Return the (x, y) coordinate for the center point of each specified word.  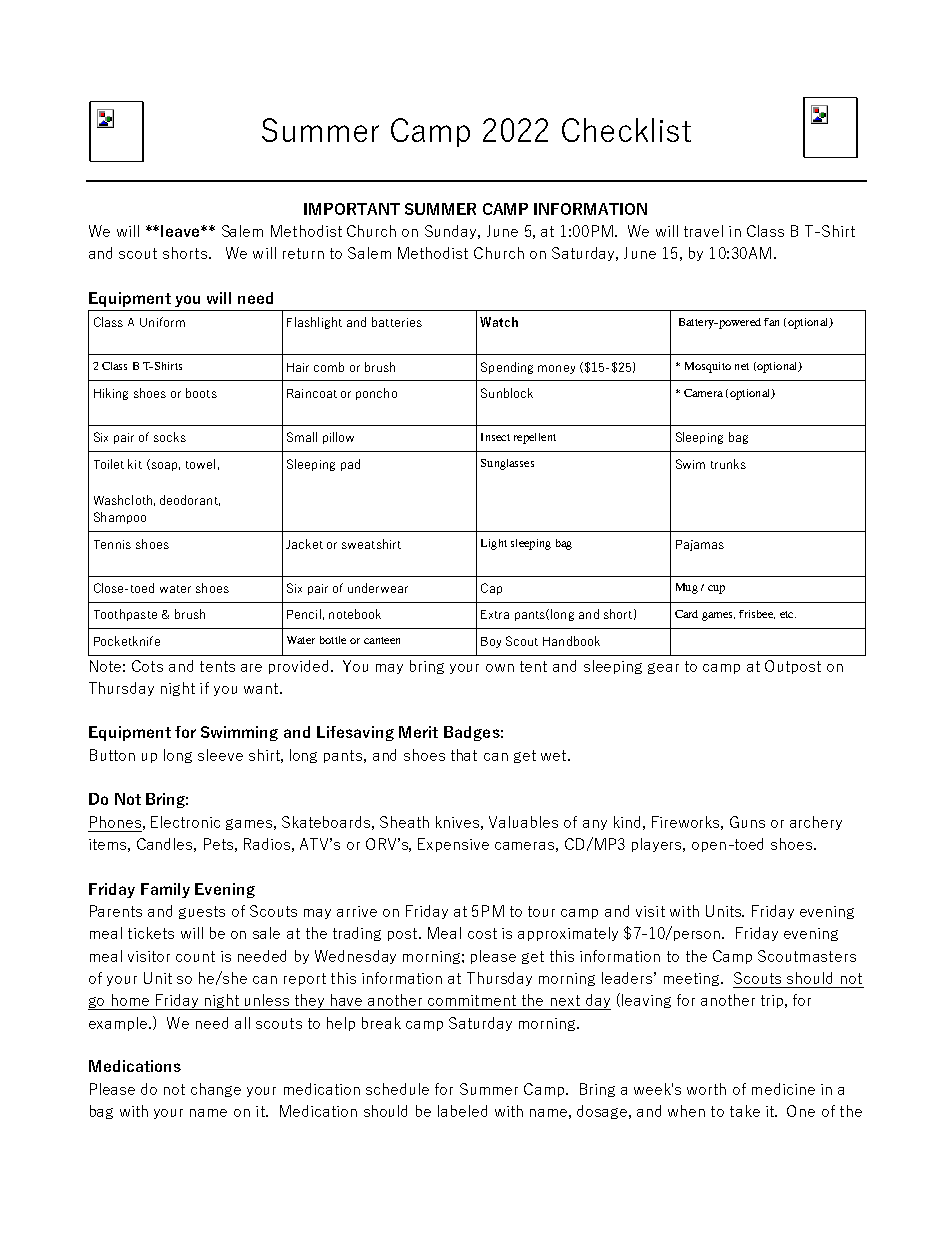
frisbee (757, 614)
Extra (495, 614)
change (216, 1090)
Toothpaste (125, 615)
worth (706, 1089)
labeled (462, 1111)
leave (181, 231)
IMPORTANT (352, 209)
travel (703, 231)
